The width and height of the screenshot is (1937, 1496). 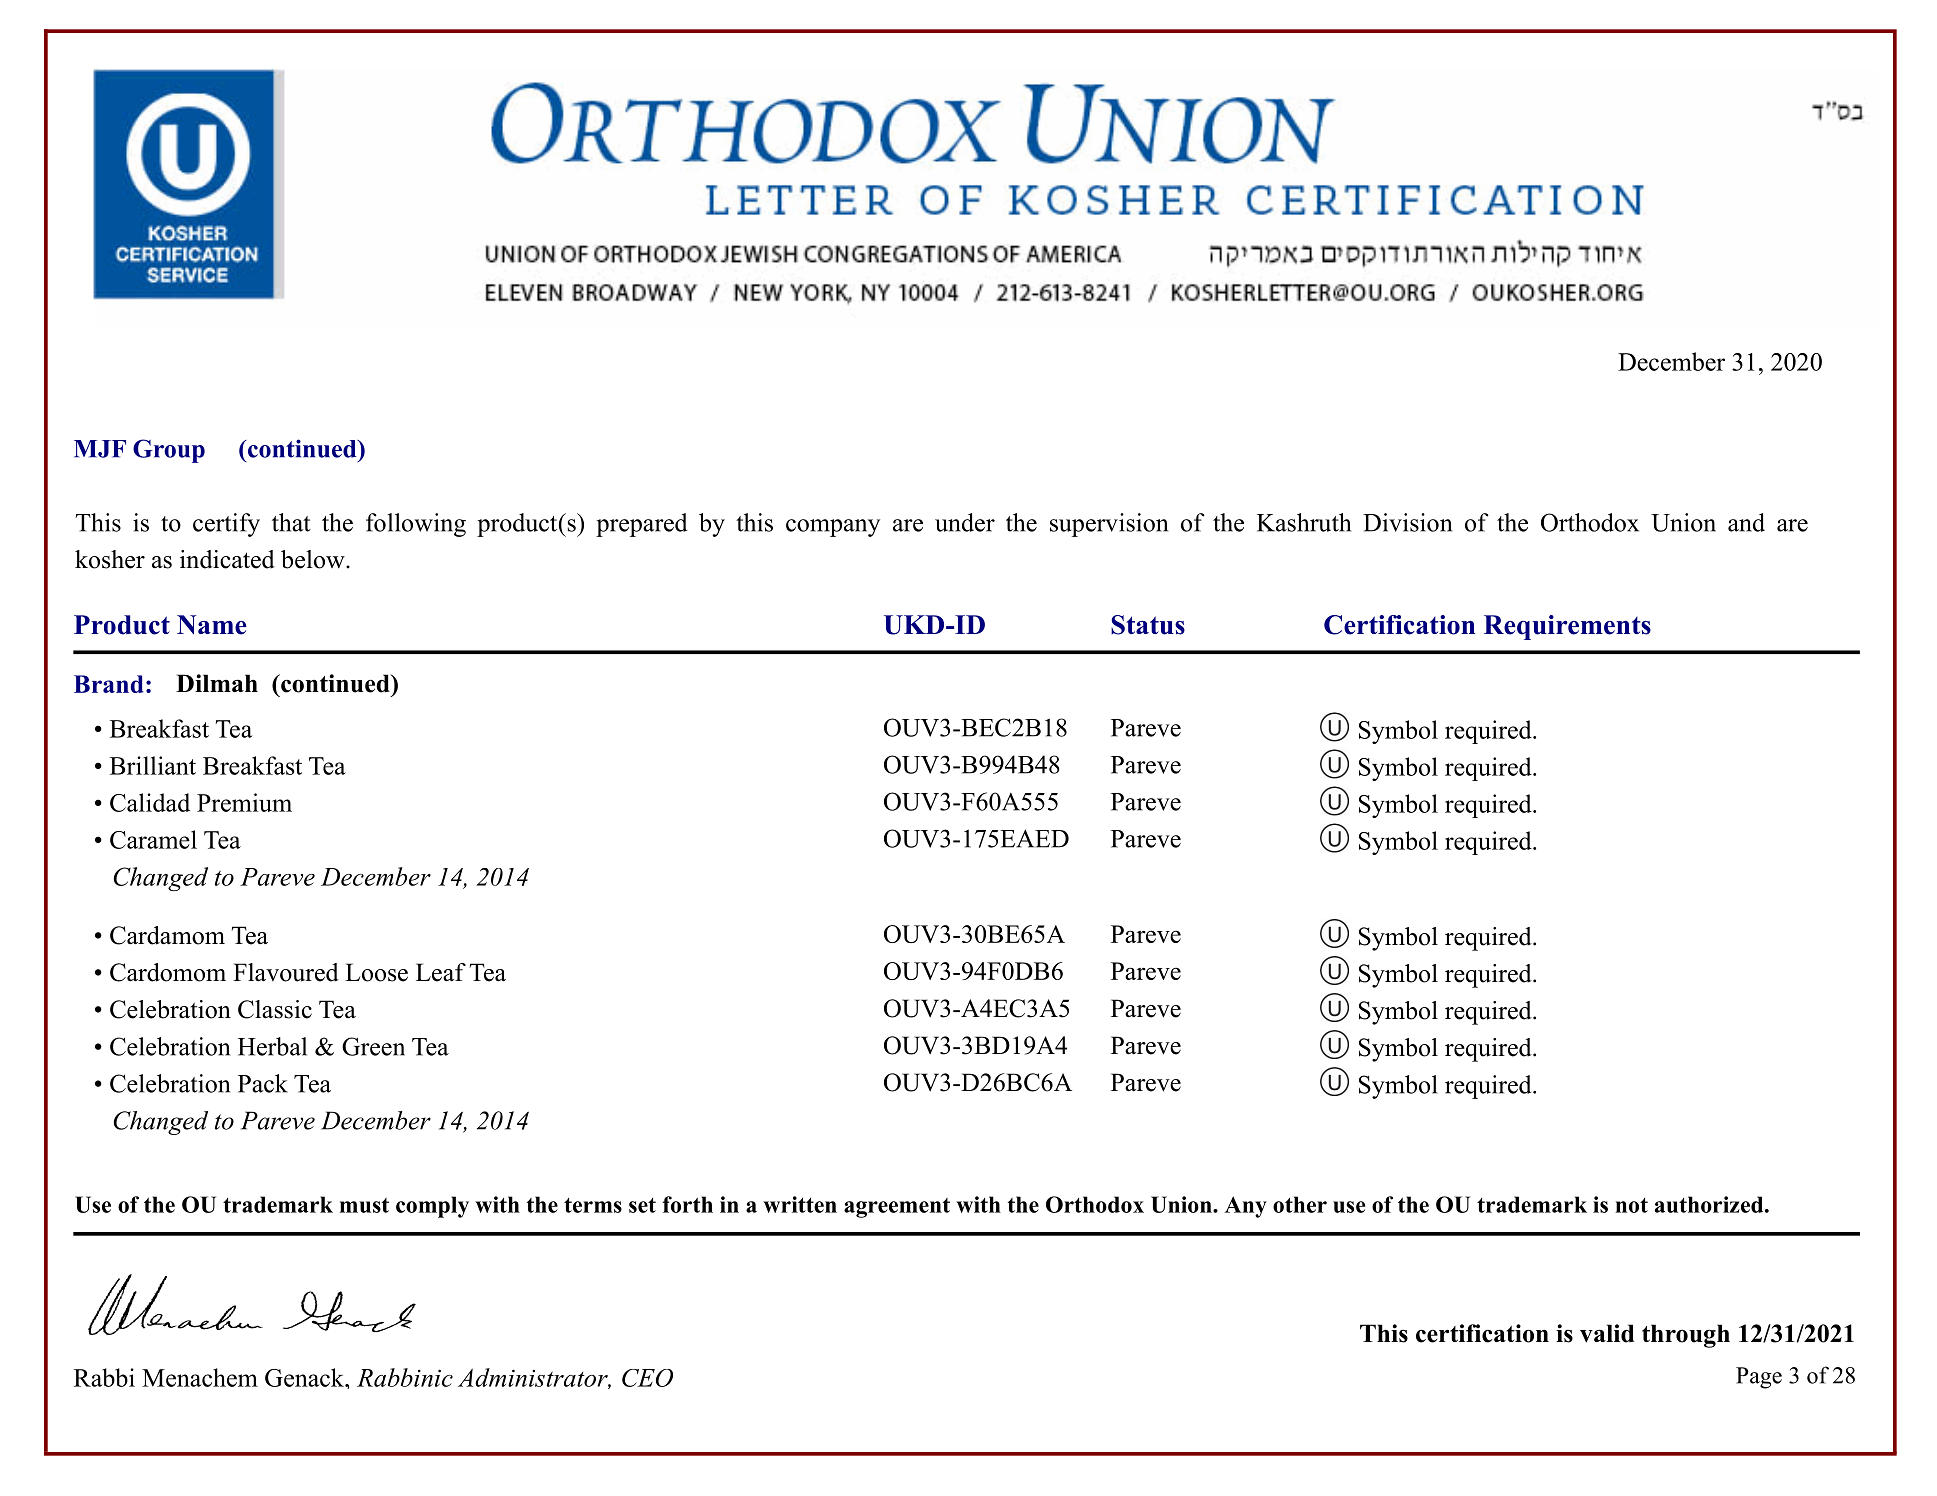 What do you see at coordinates (306, 1377) in the screenshot?
I see `Genack` at bounding box center [306, 1377].
